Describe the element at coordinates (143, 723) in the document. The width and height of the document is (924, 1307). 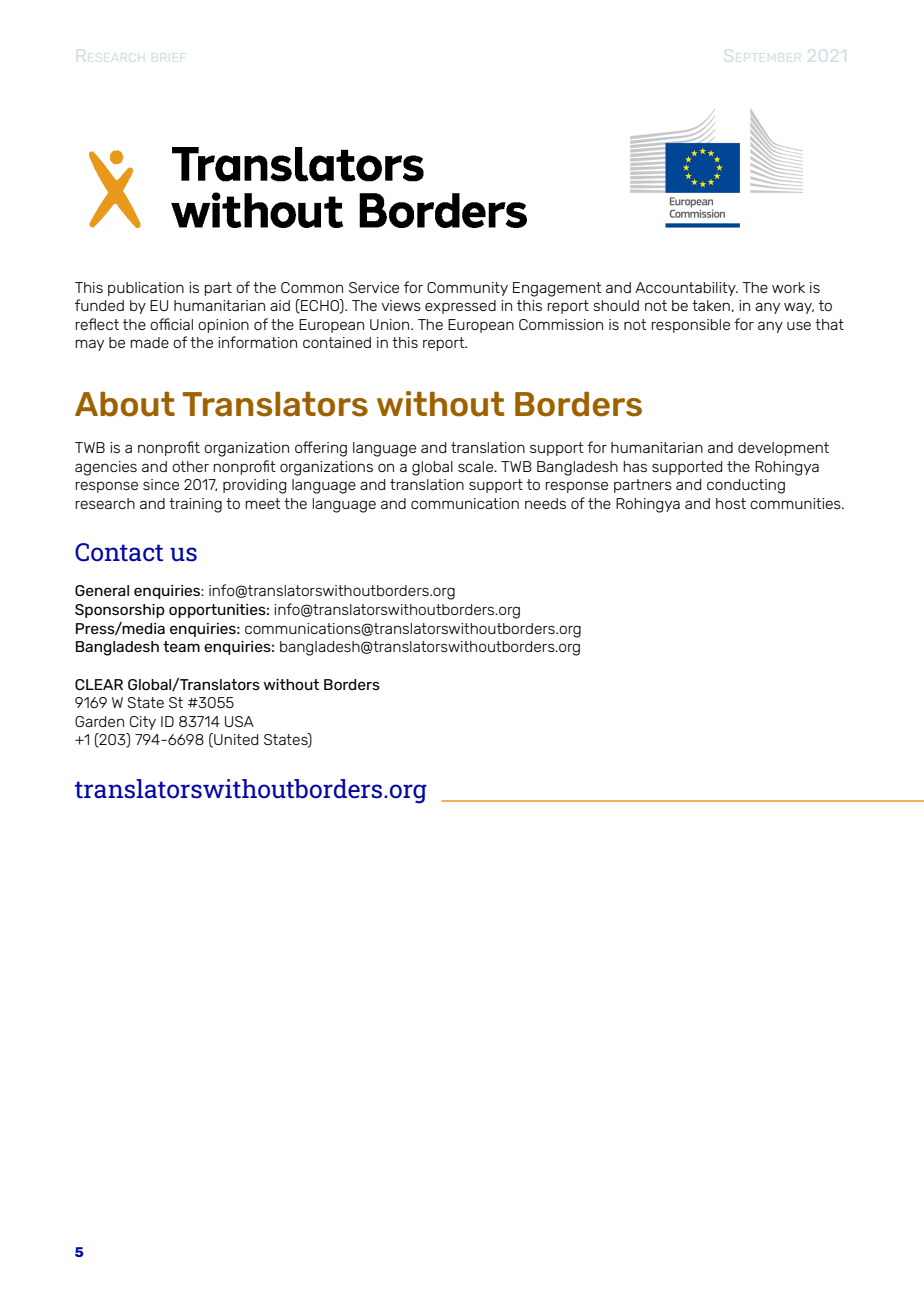
I see `City` at that location.
